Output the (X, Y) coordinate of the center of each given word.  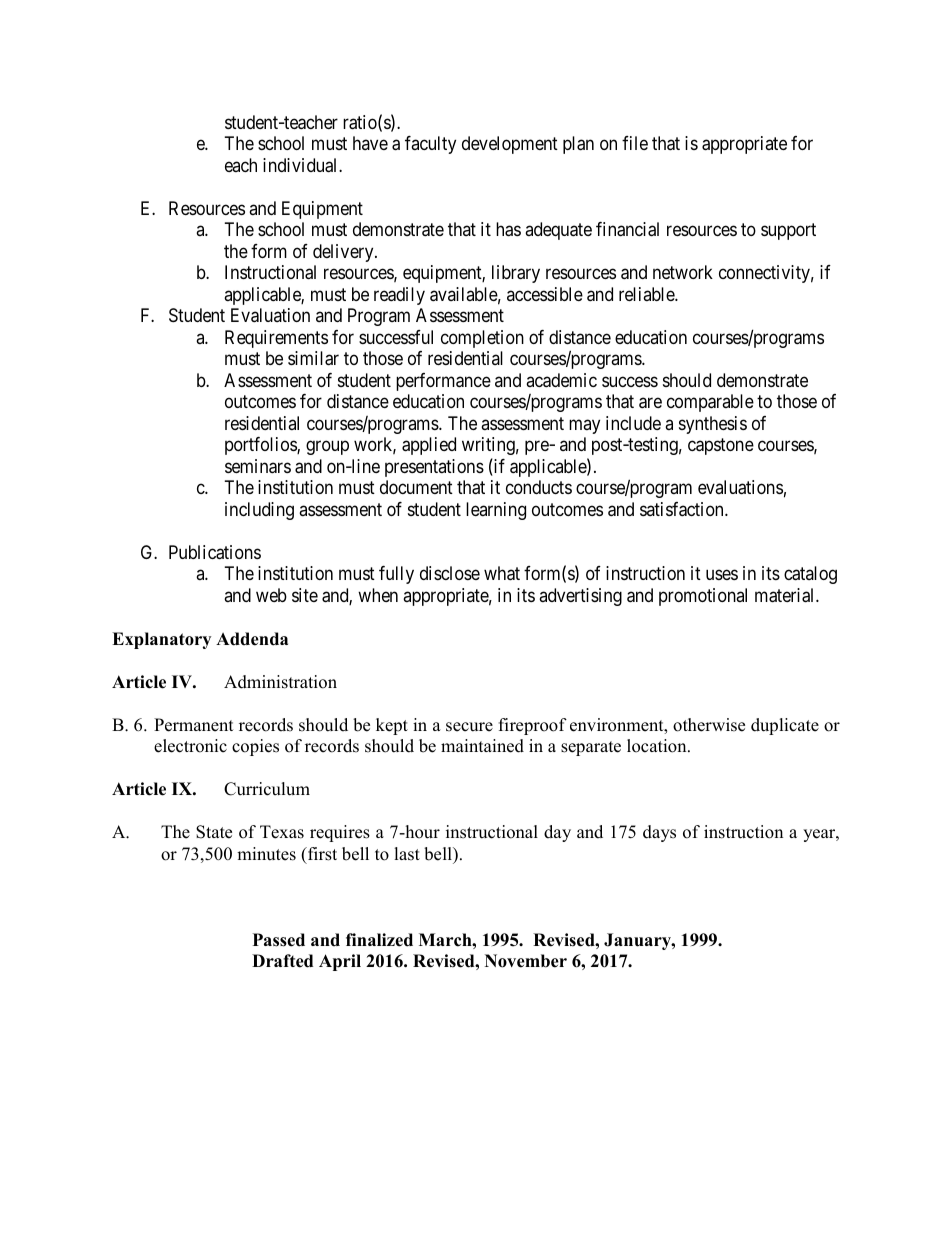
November (526, 961)
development (510, 145)
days (659, 833)
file (635, 143)
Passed (279, 940)
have (370, 143)
